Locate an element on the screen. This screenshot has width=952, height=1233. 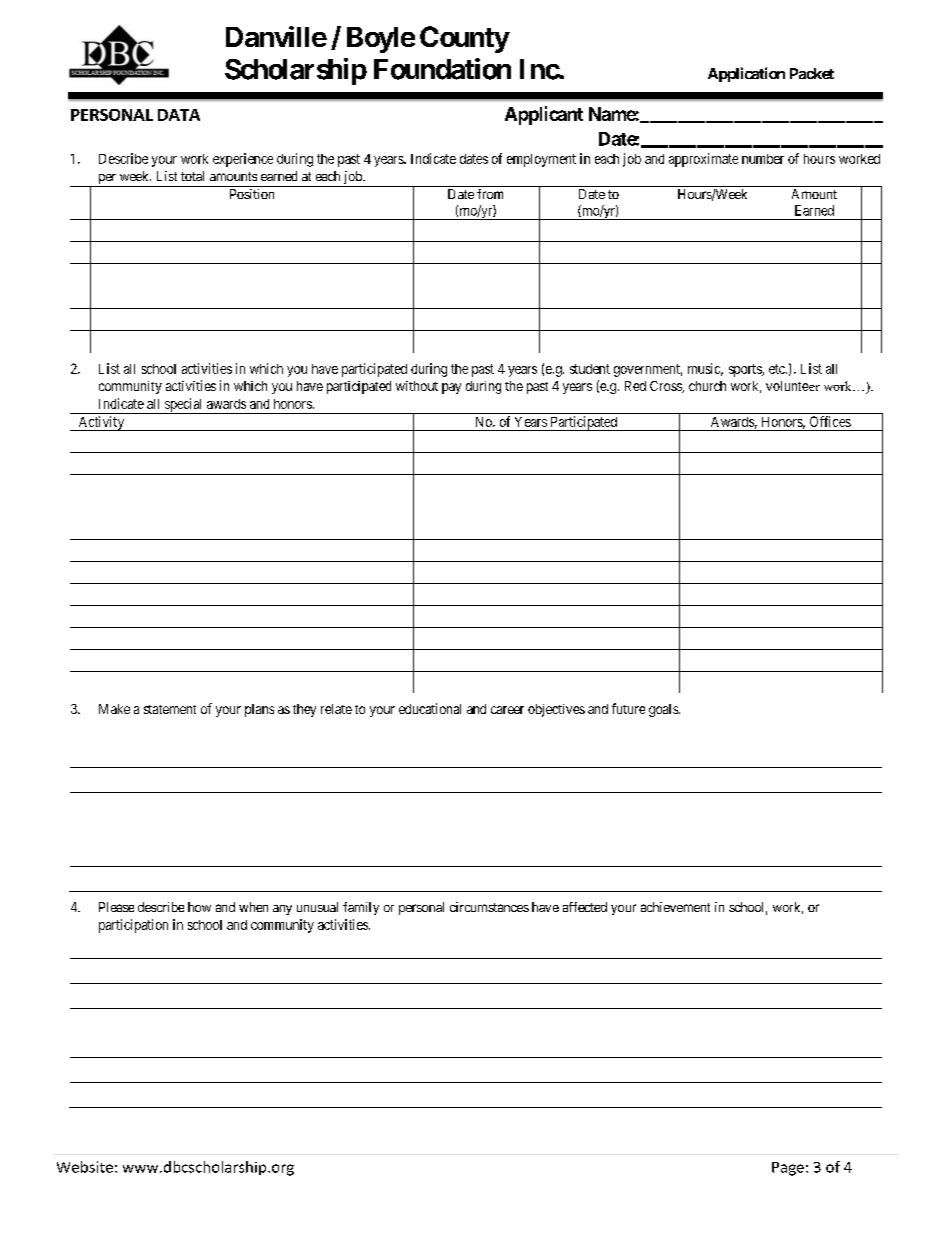
goals is located at coordinates (664, 710).
